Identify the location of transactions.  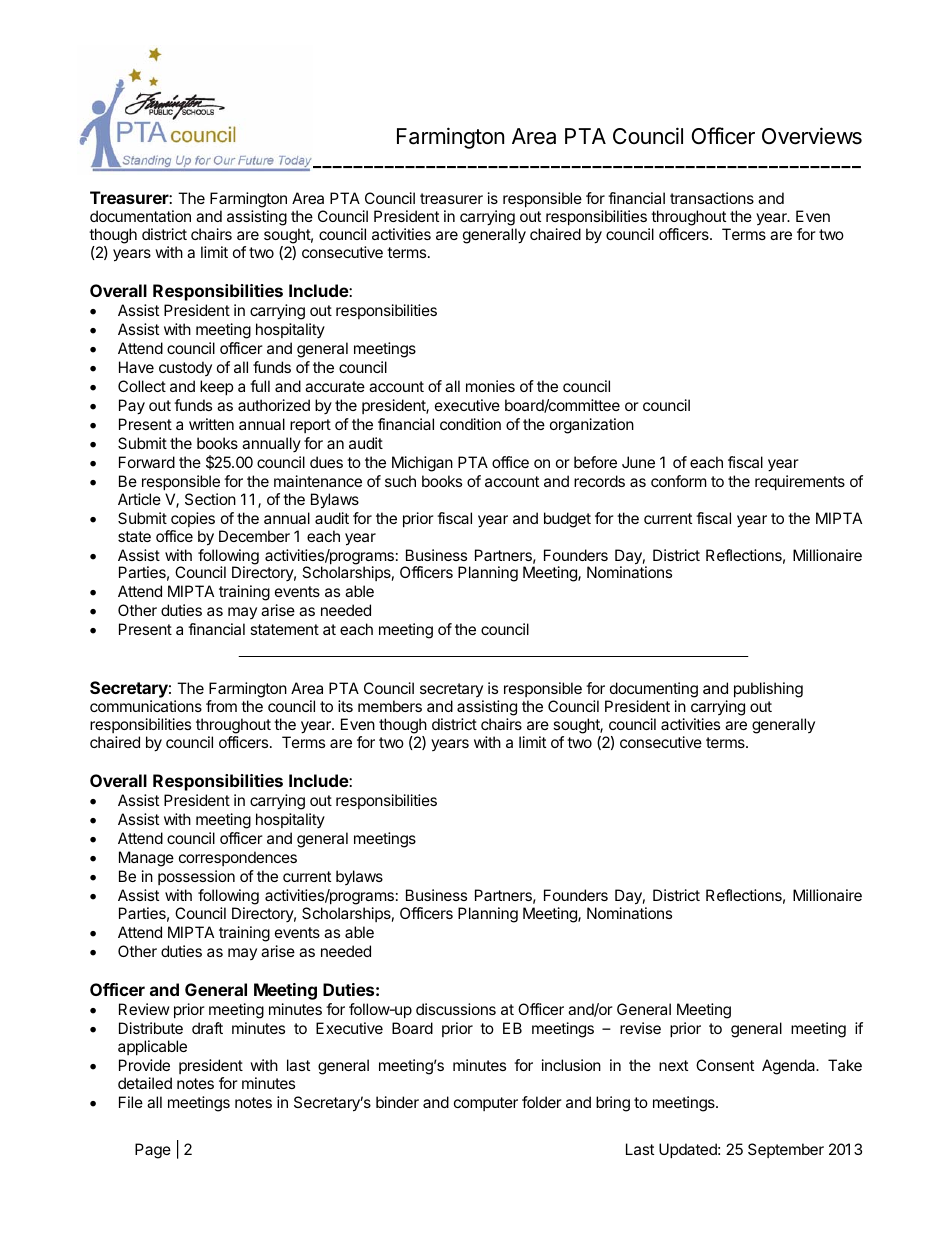
(712, 198).
